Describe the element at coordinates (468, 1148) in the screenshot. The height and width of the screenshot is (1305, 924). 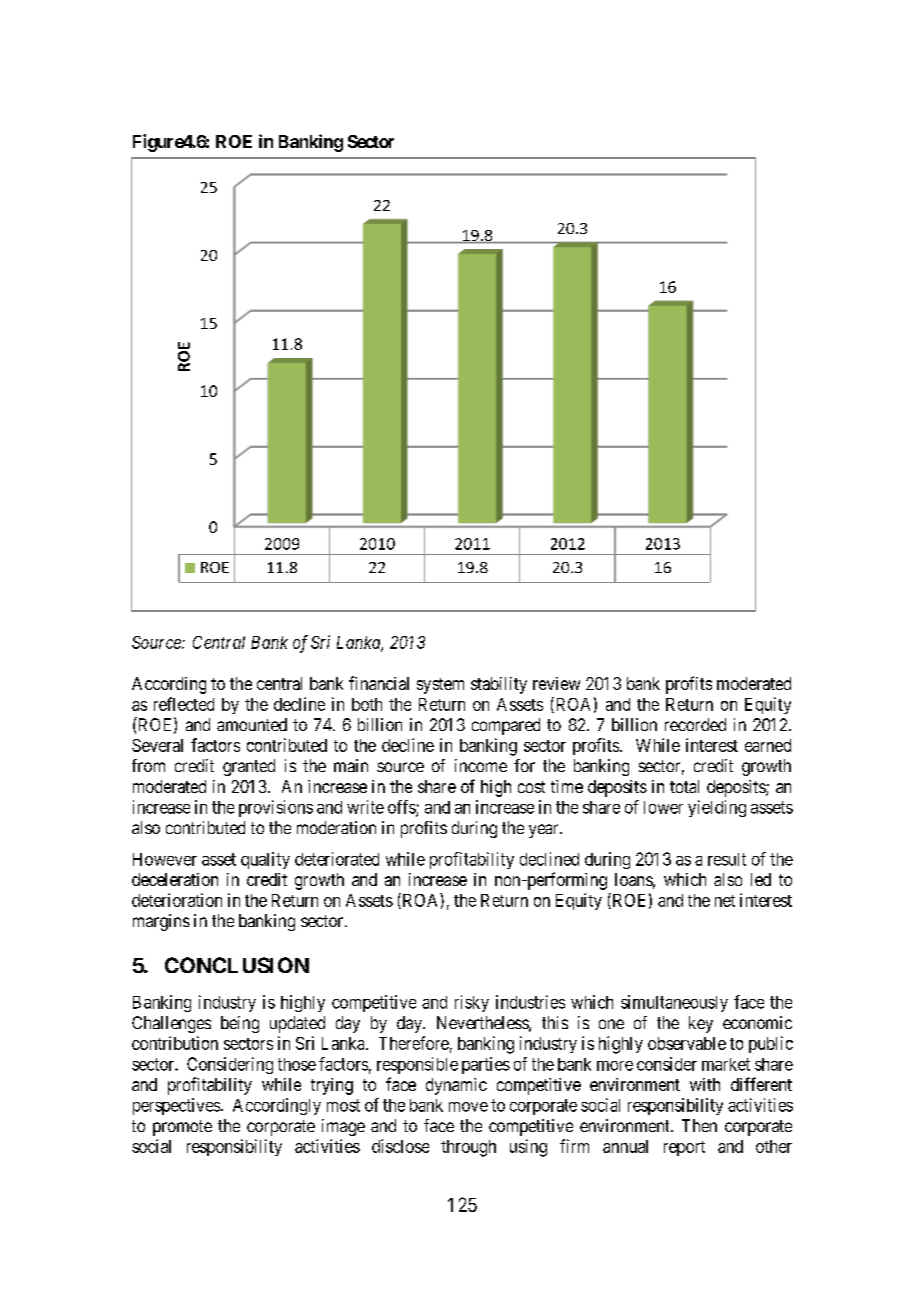
I see `through` at that location.
